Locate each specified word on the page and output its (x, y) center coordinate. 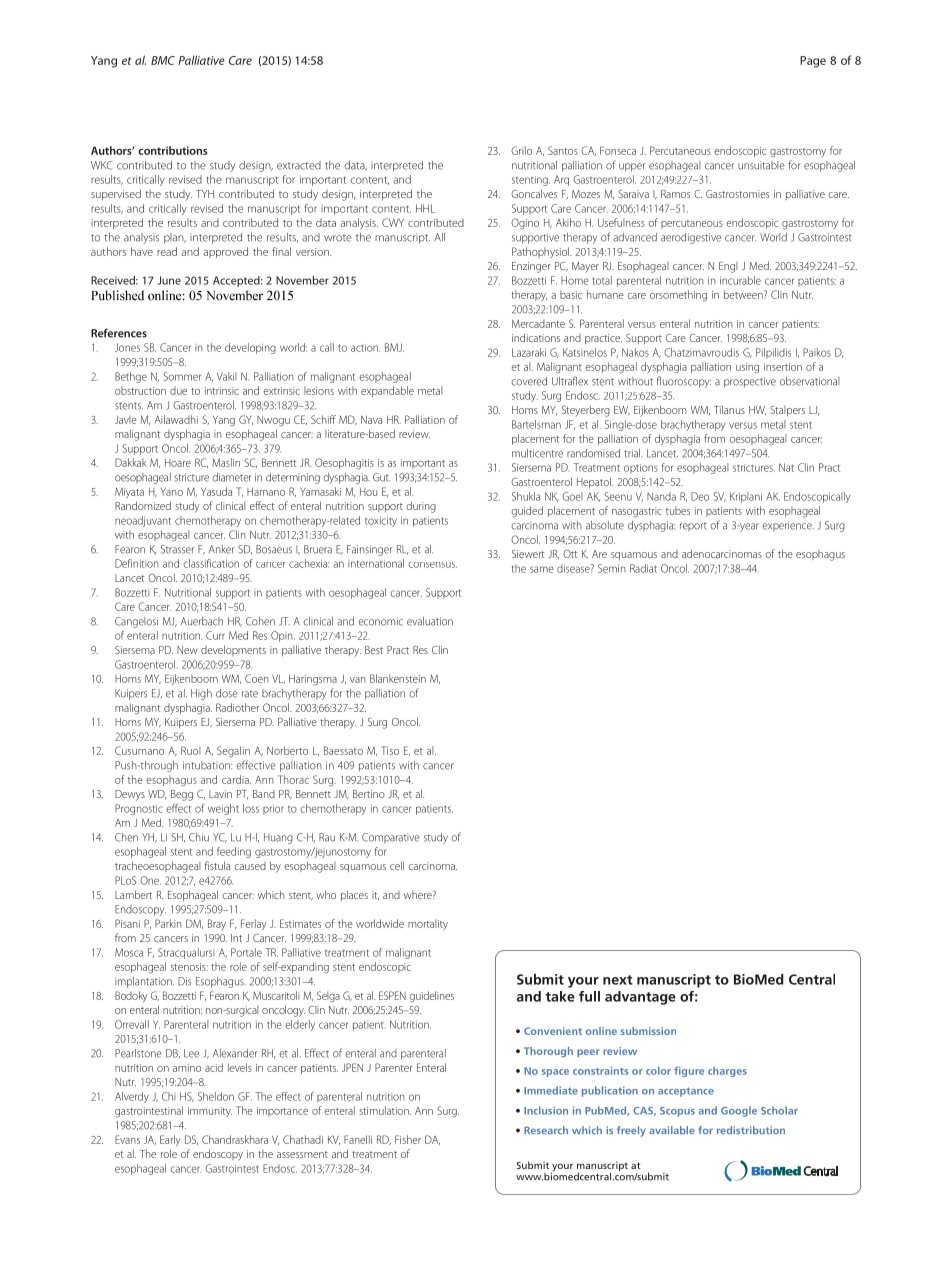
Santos (563, 150)
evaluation (430, 621)
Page (813, 62)
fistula (217, 865)
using (747, 368)
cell (397, 865)
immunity (210, 1112)
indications (536, 337)
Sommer (182, 376)
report (693, 527)
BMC (163, 60)
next (618, 980)
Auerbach (202, 621)
